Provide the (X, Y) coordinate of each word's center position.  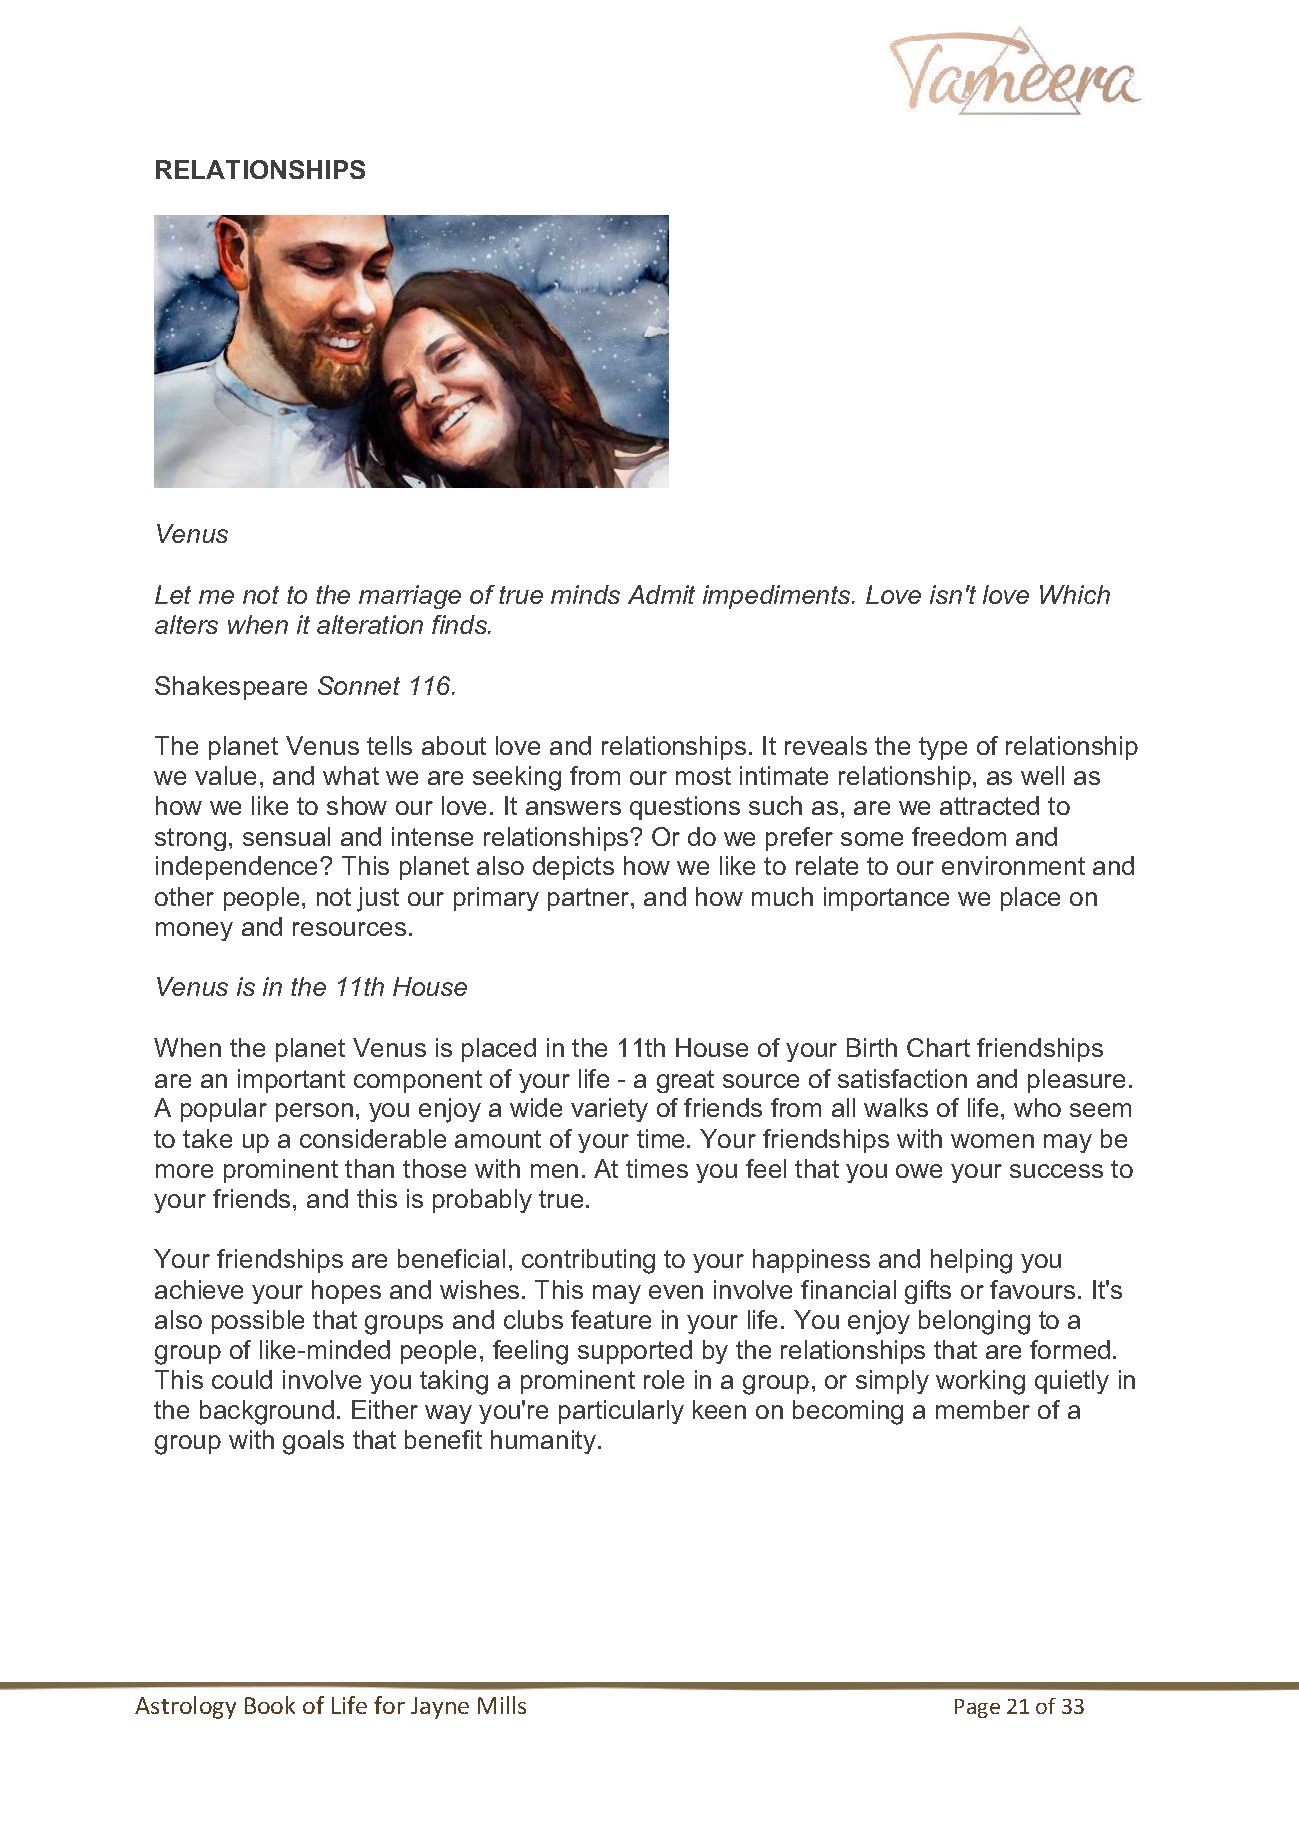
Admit (661, 594)
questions (685, 808)
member (983, 1409)
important (291, 1081)
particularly (621, 1412)
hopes (346, 1292)
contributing (588, 1261)
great (685, 1081)
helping (971, 1261)
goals (313, 1442)
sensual (286, 836)
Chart (938, 1047)
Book (270, 1705)
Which (1075, 594)
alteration (370, 624)
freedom (959, 836)
